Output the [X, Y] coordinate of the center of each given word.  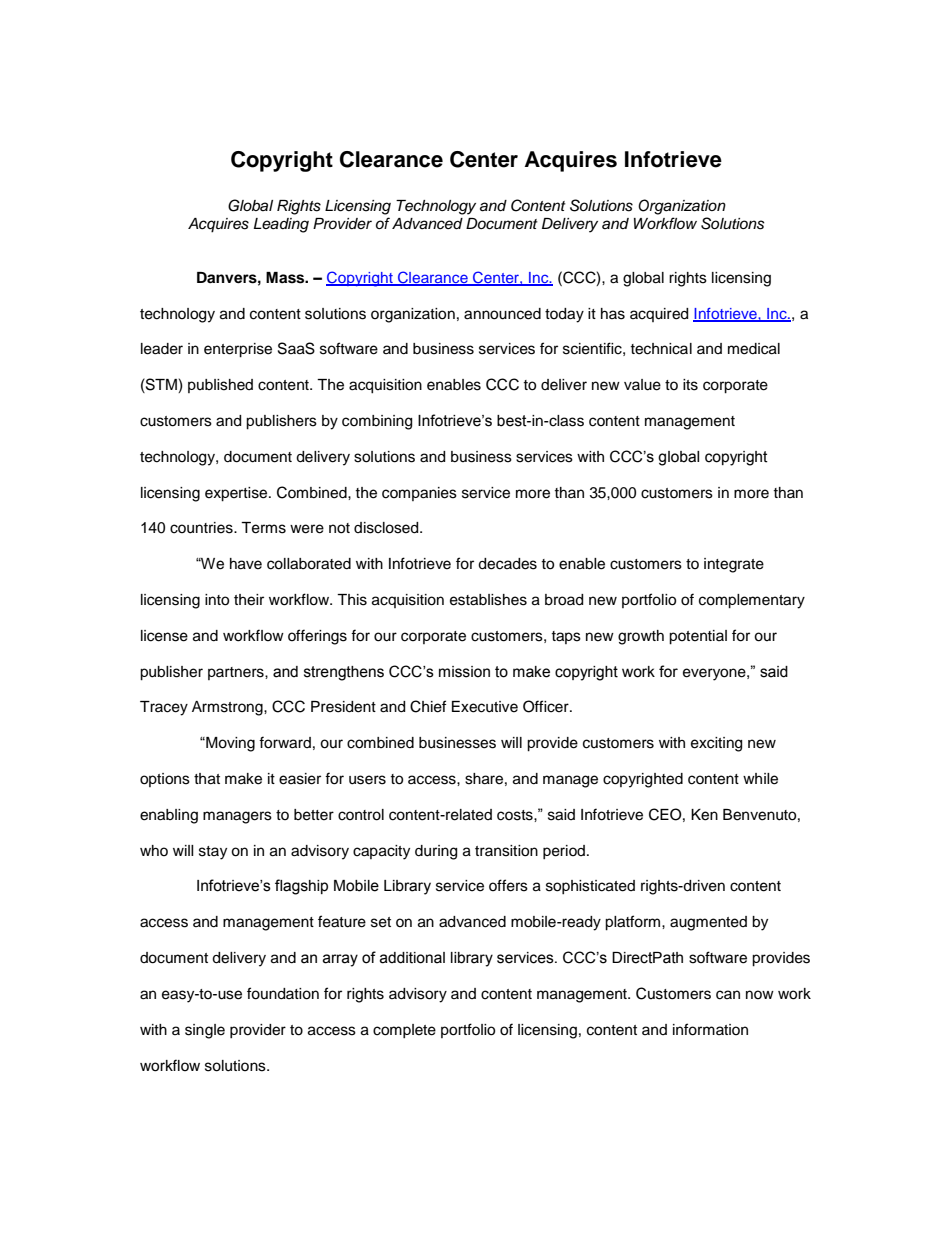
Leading [281, 225]
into [217, 600]
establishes [488, 600]
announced [502, 314]
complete [404, 1031]
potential [698, 637]
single [205, 1031]
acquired [659, 315]
